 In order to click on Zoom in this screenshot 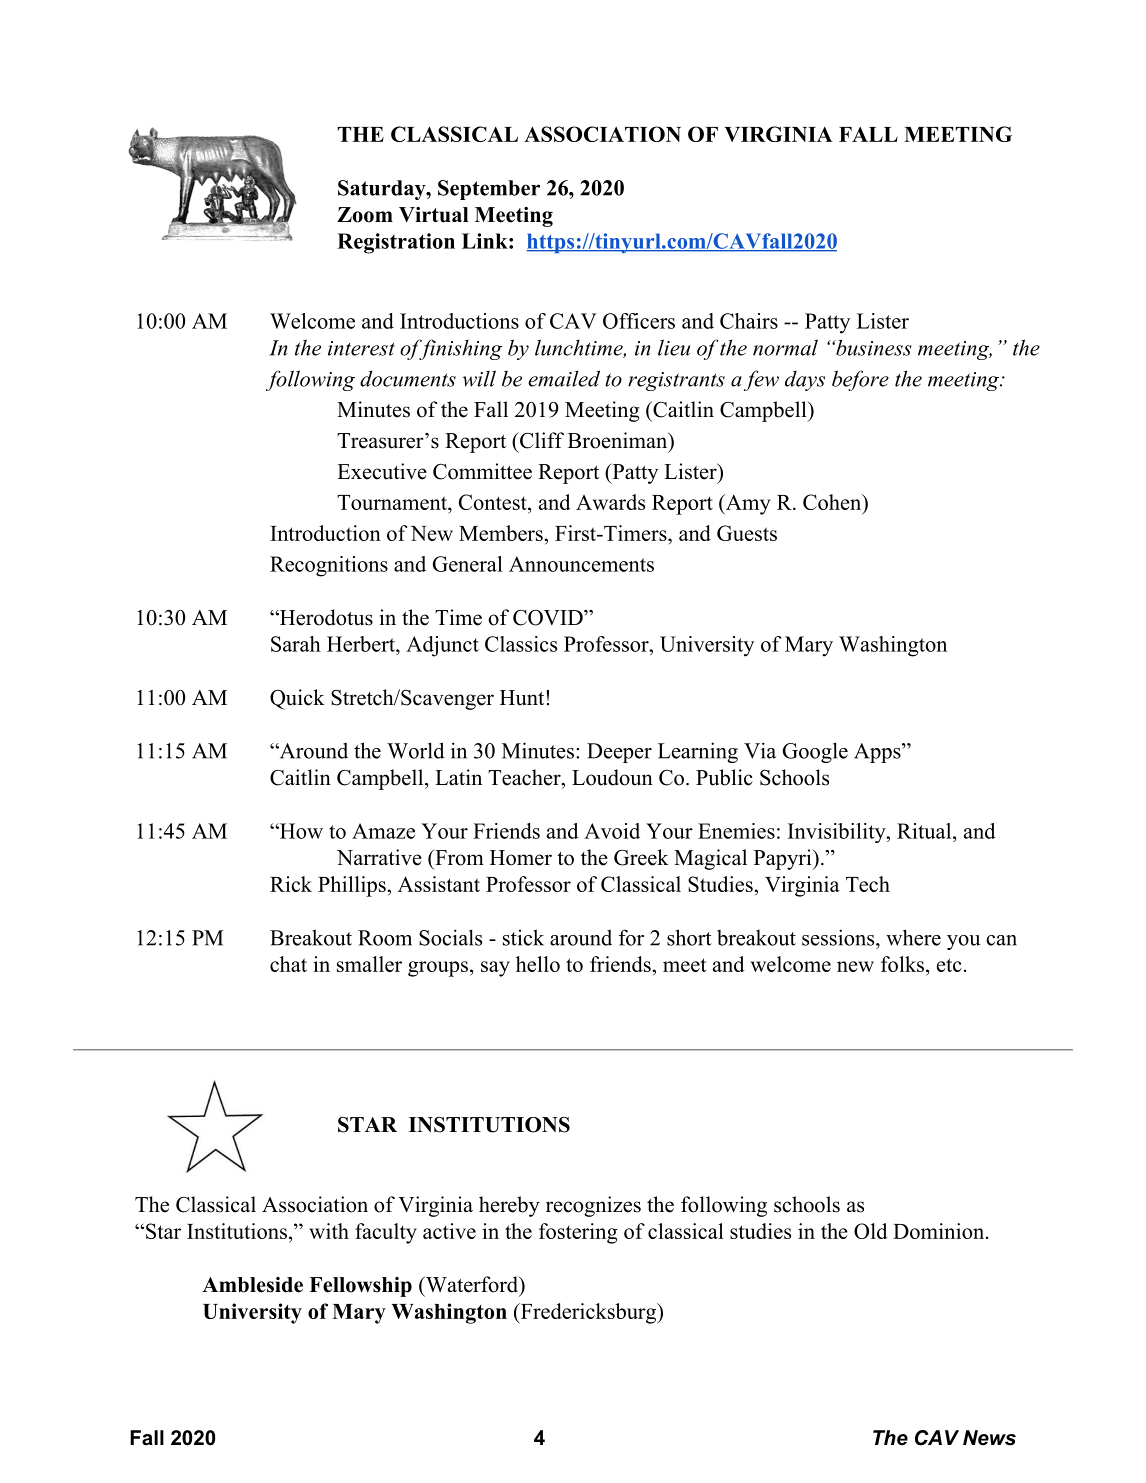, I will do `click(365, 215)`.
